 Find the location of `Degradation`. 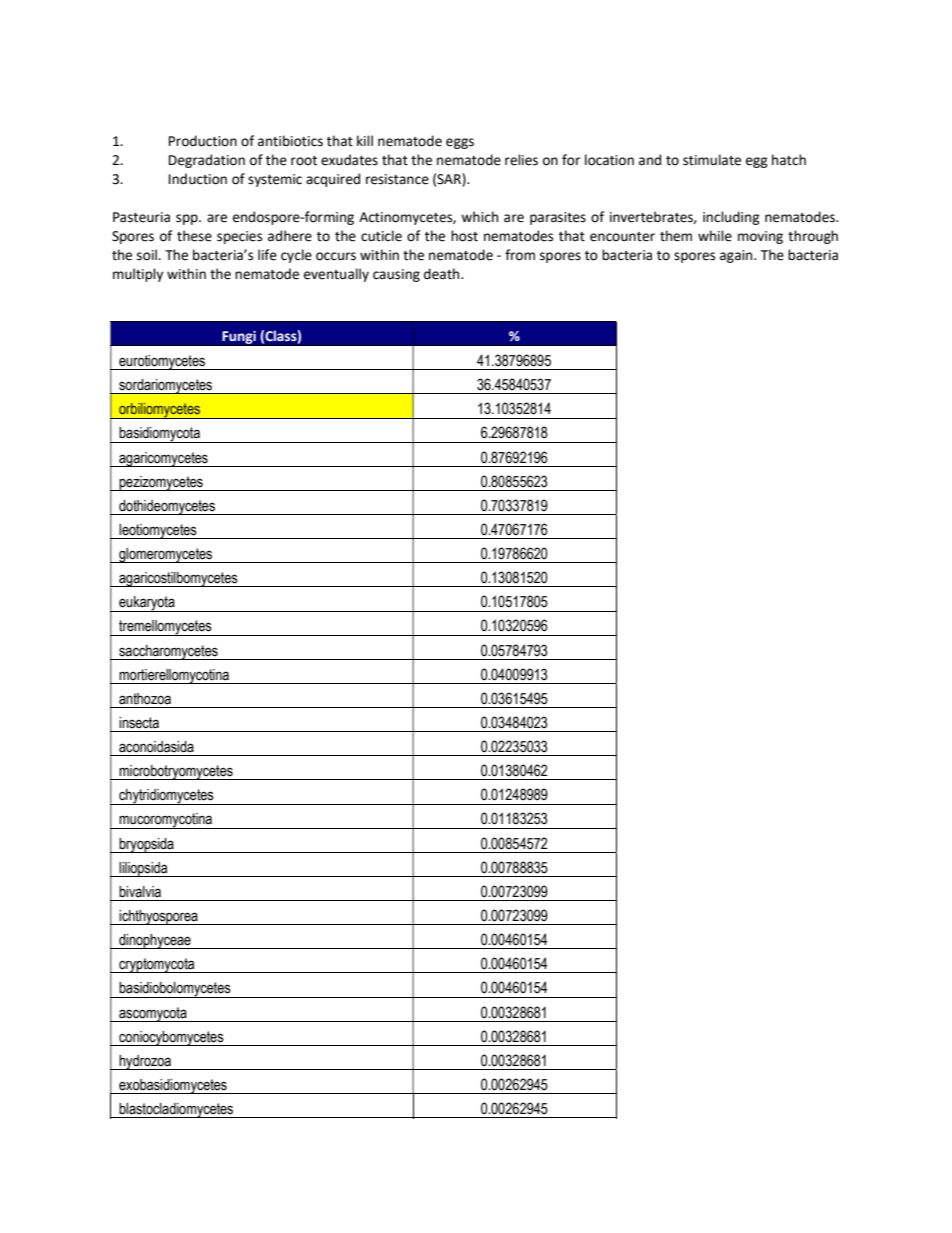

Degradation is located at coordinates (207, 161).
